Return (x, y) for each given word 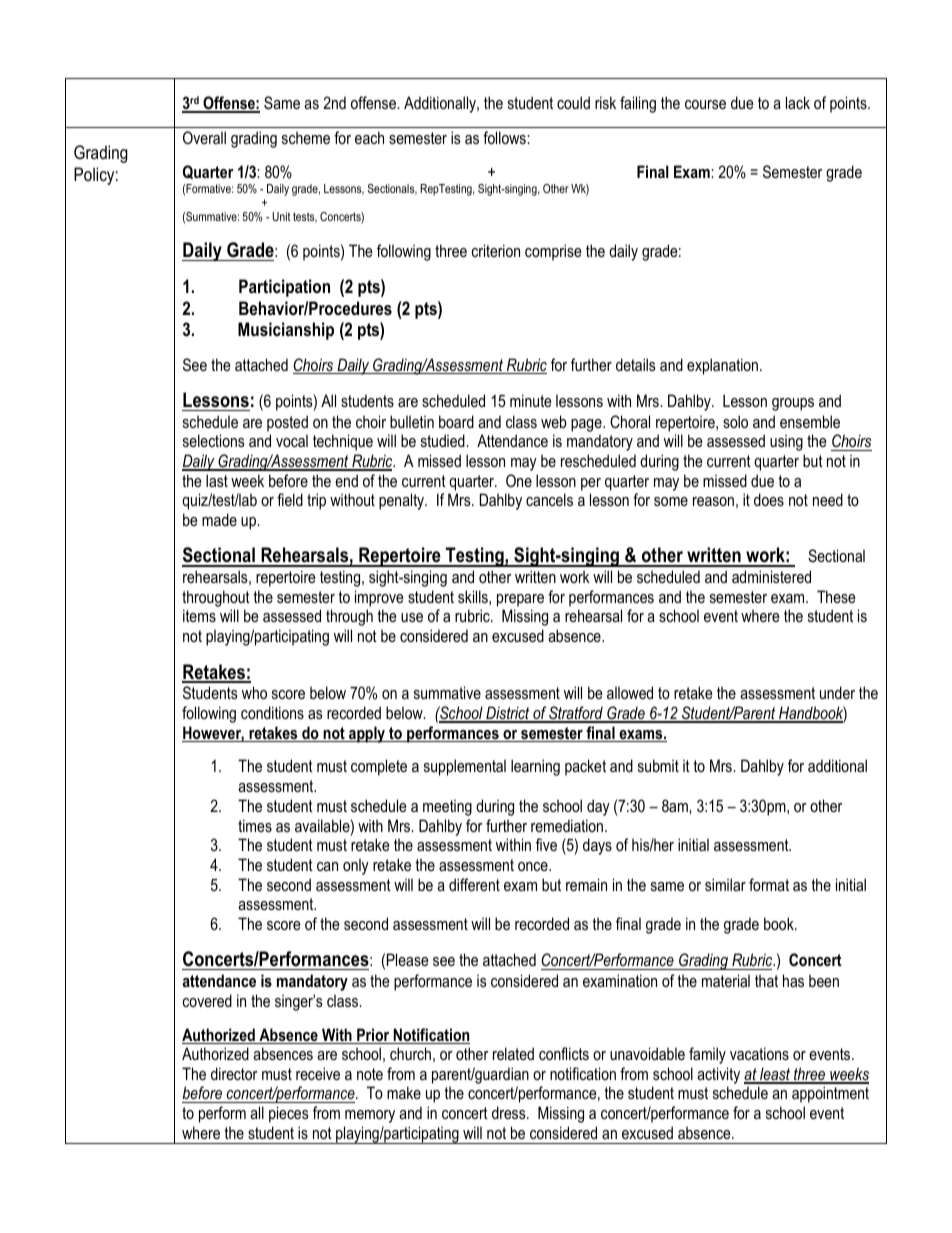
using (786, 442)
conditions (272, 712)
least (775, 1075)
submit (658, 765)
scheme (306, 137)
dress (510, 1112)
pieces (289, 1114)
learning (535, 767)
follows (505, 137)
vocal (292, 440)
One (519, 480)
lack (798, 102)
